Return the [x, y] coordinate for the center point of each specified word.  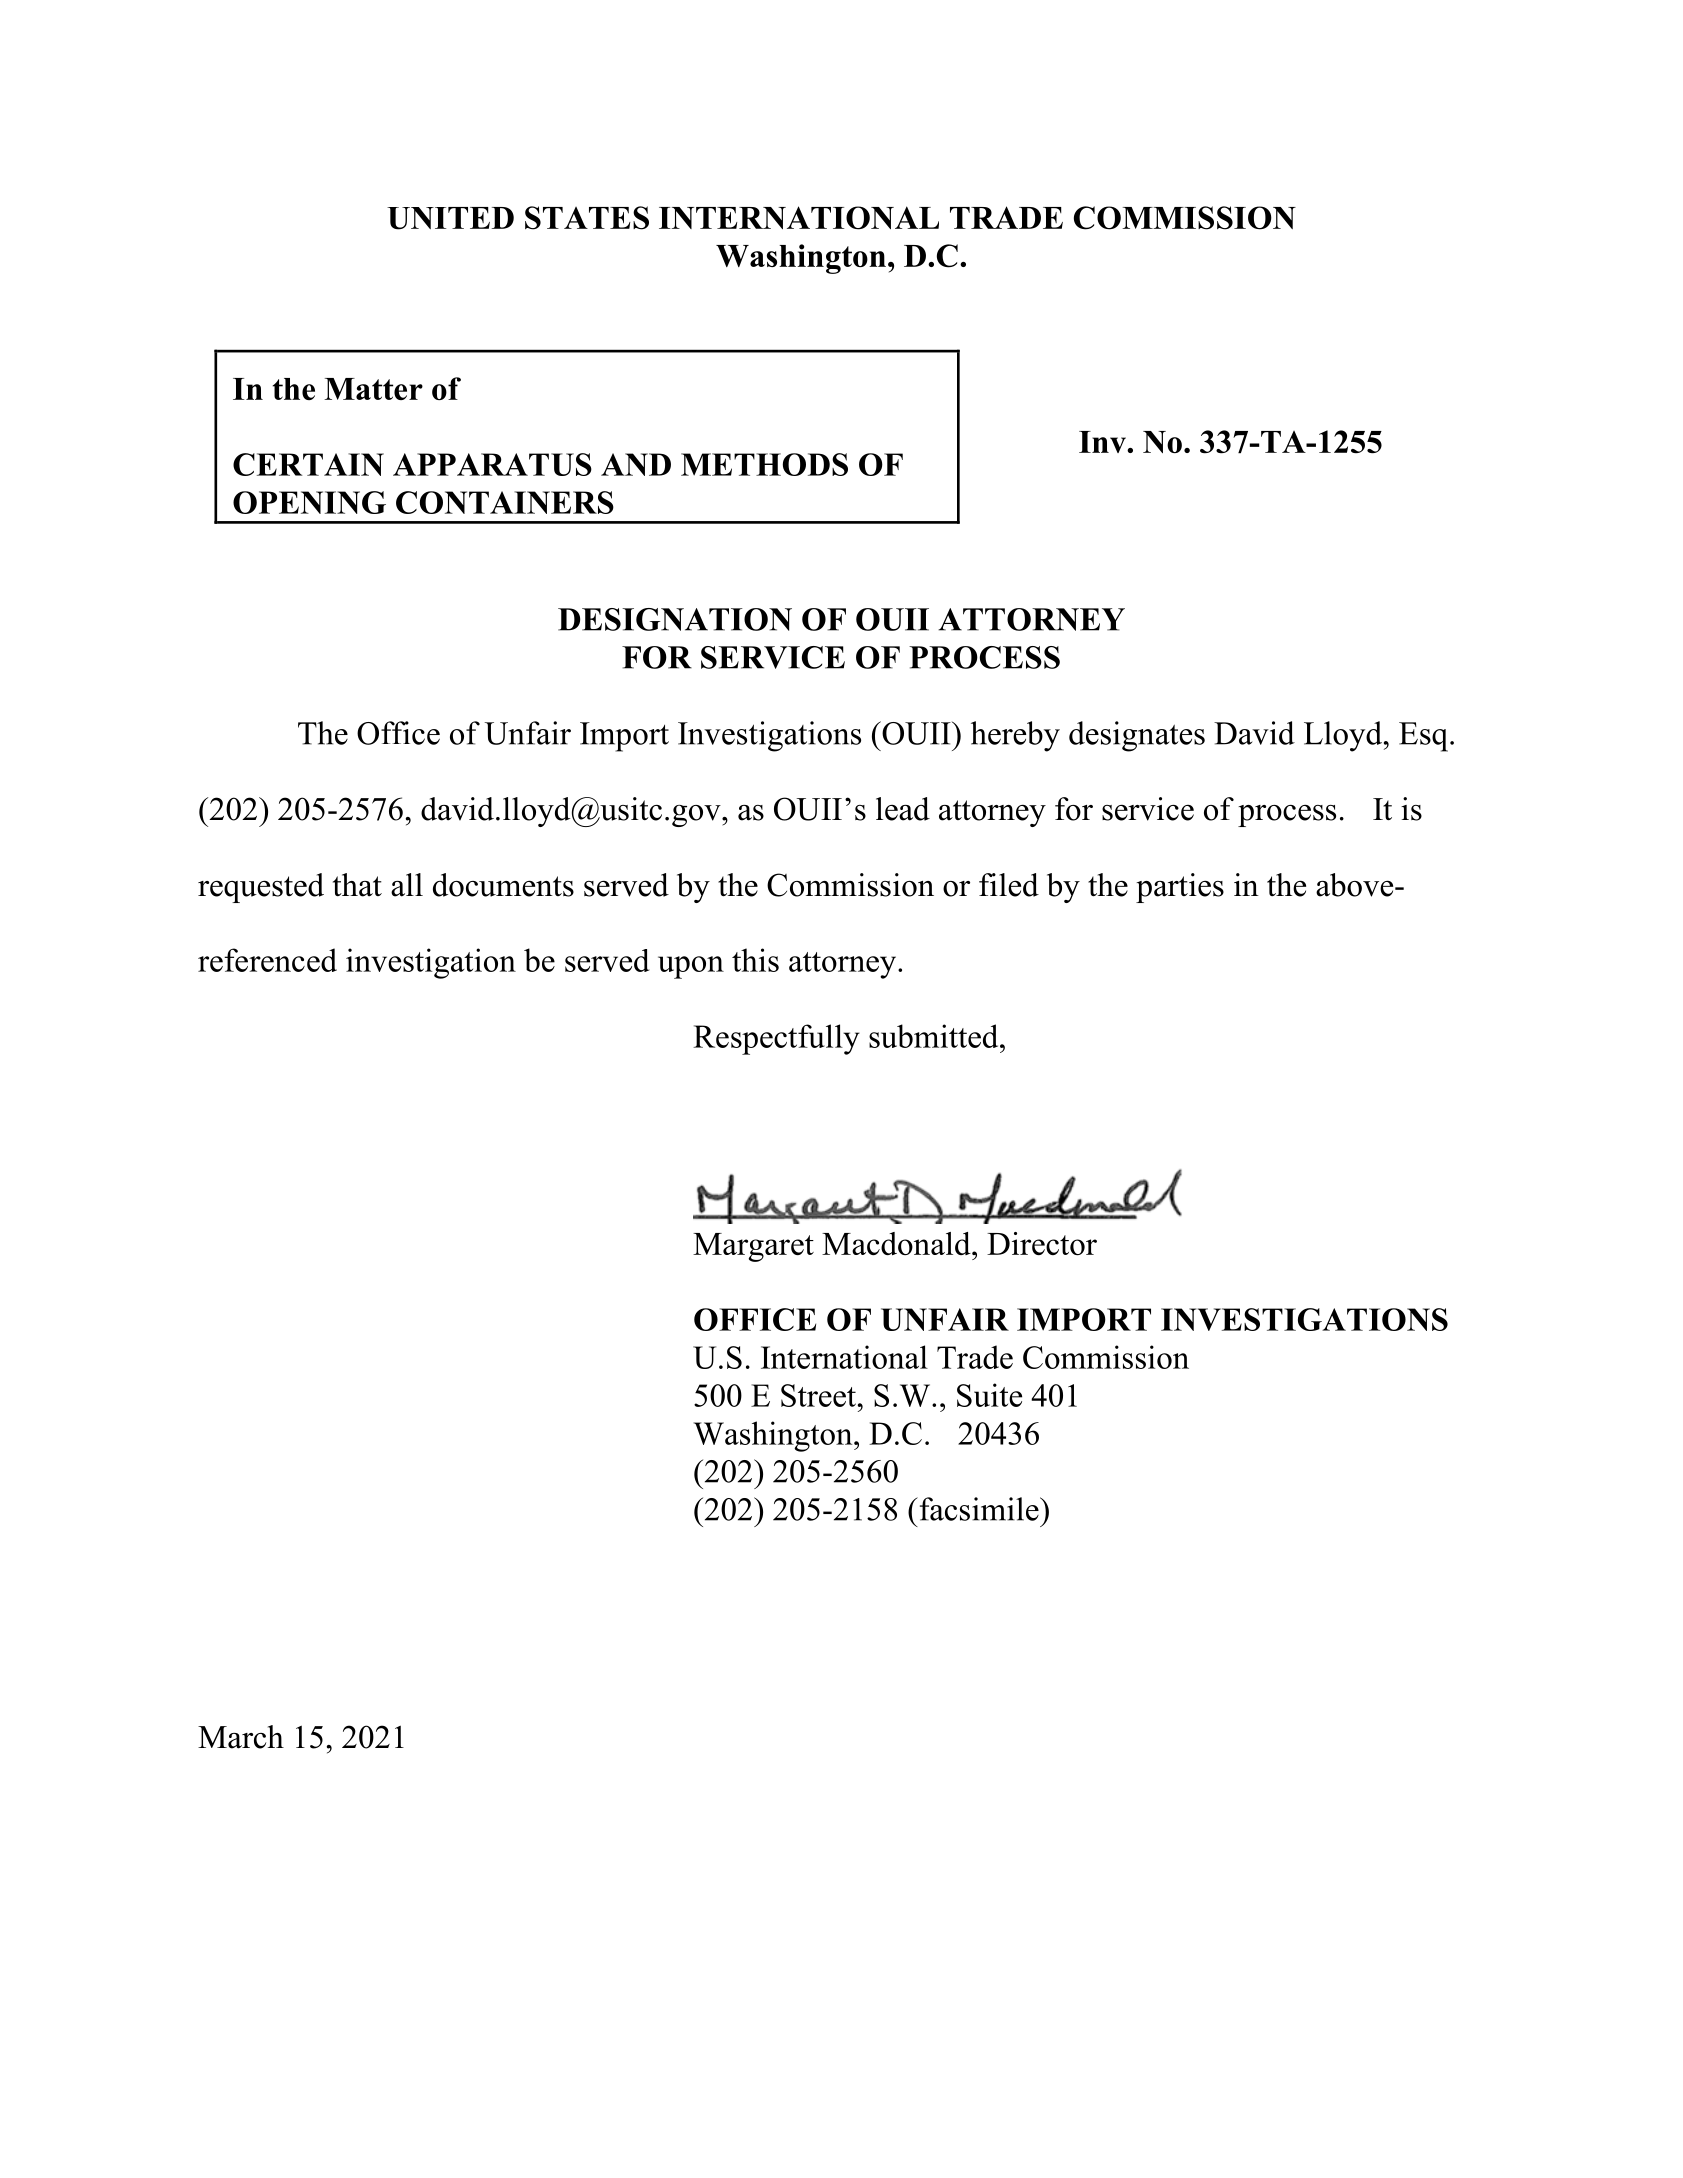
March [241, 1737]
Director [1042, 1243]
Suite [989, 1395]
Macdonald [897, 1243]
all [407, 885]
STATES [587, 218]
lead [903, 809]
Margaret [753, 1247]
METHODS [764, 464]
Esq [1425, 737]
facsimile [979, 1509]
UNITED [450, 218]
